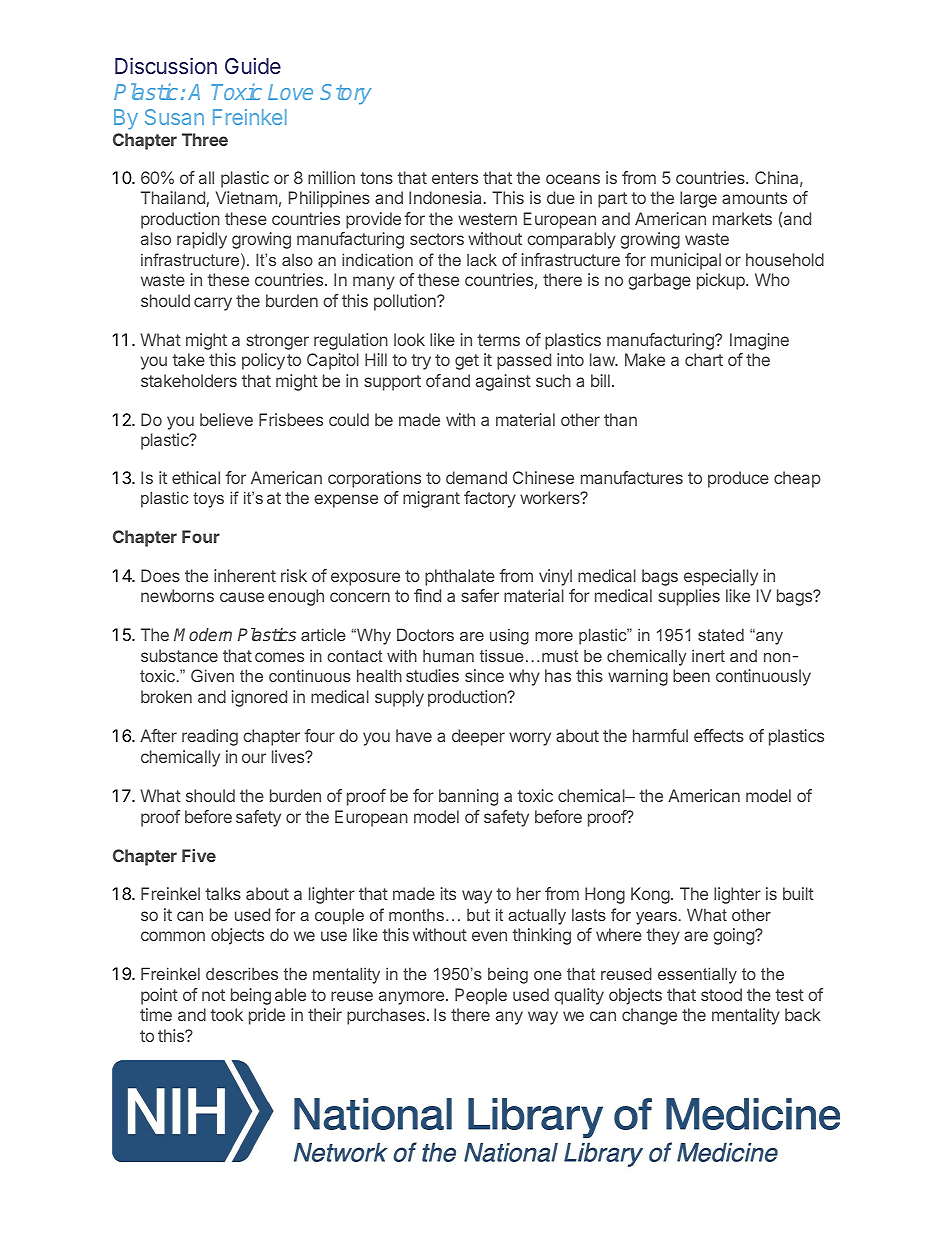  Describe the element at coordinates (721, 577) in the screenshot. I see `especially` at that location.
